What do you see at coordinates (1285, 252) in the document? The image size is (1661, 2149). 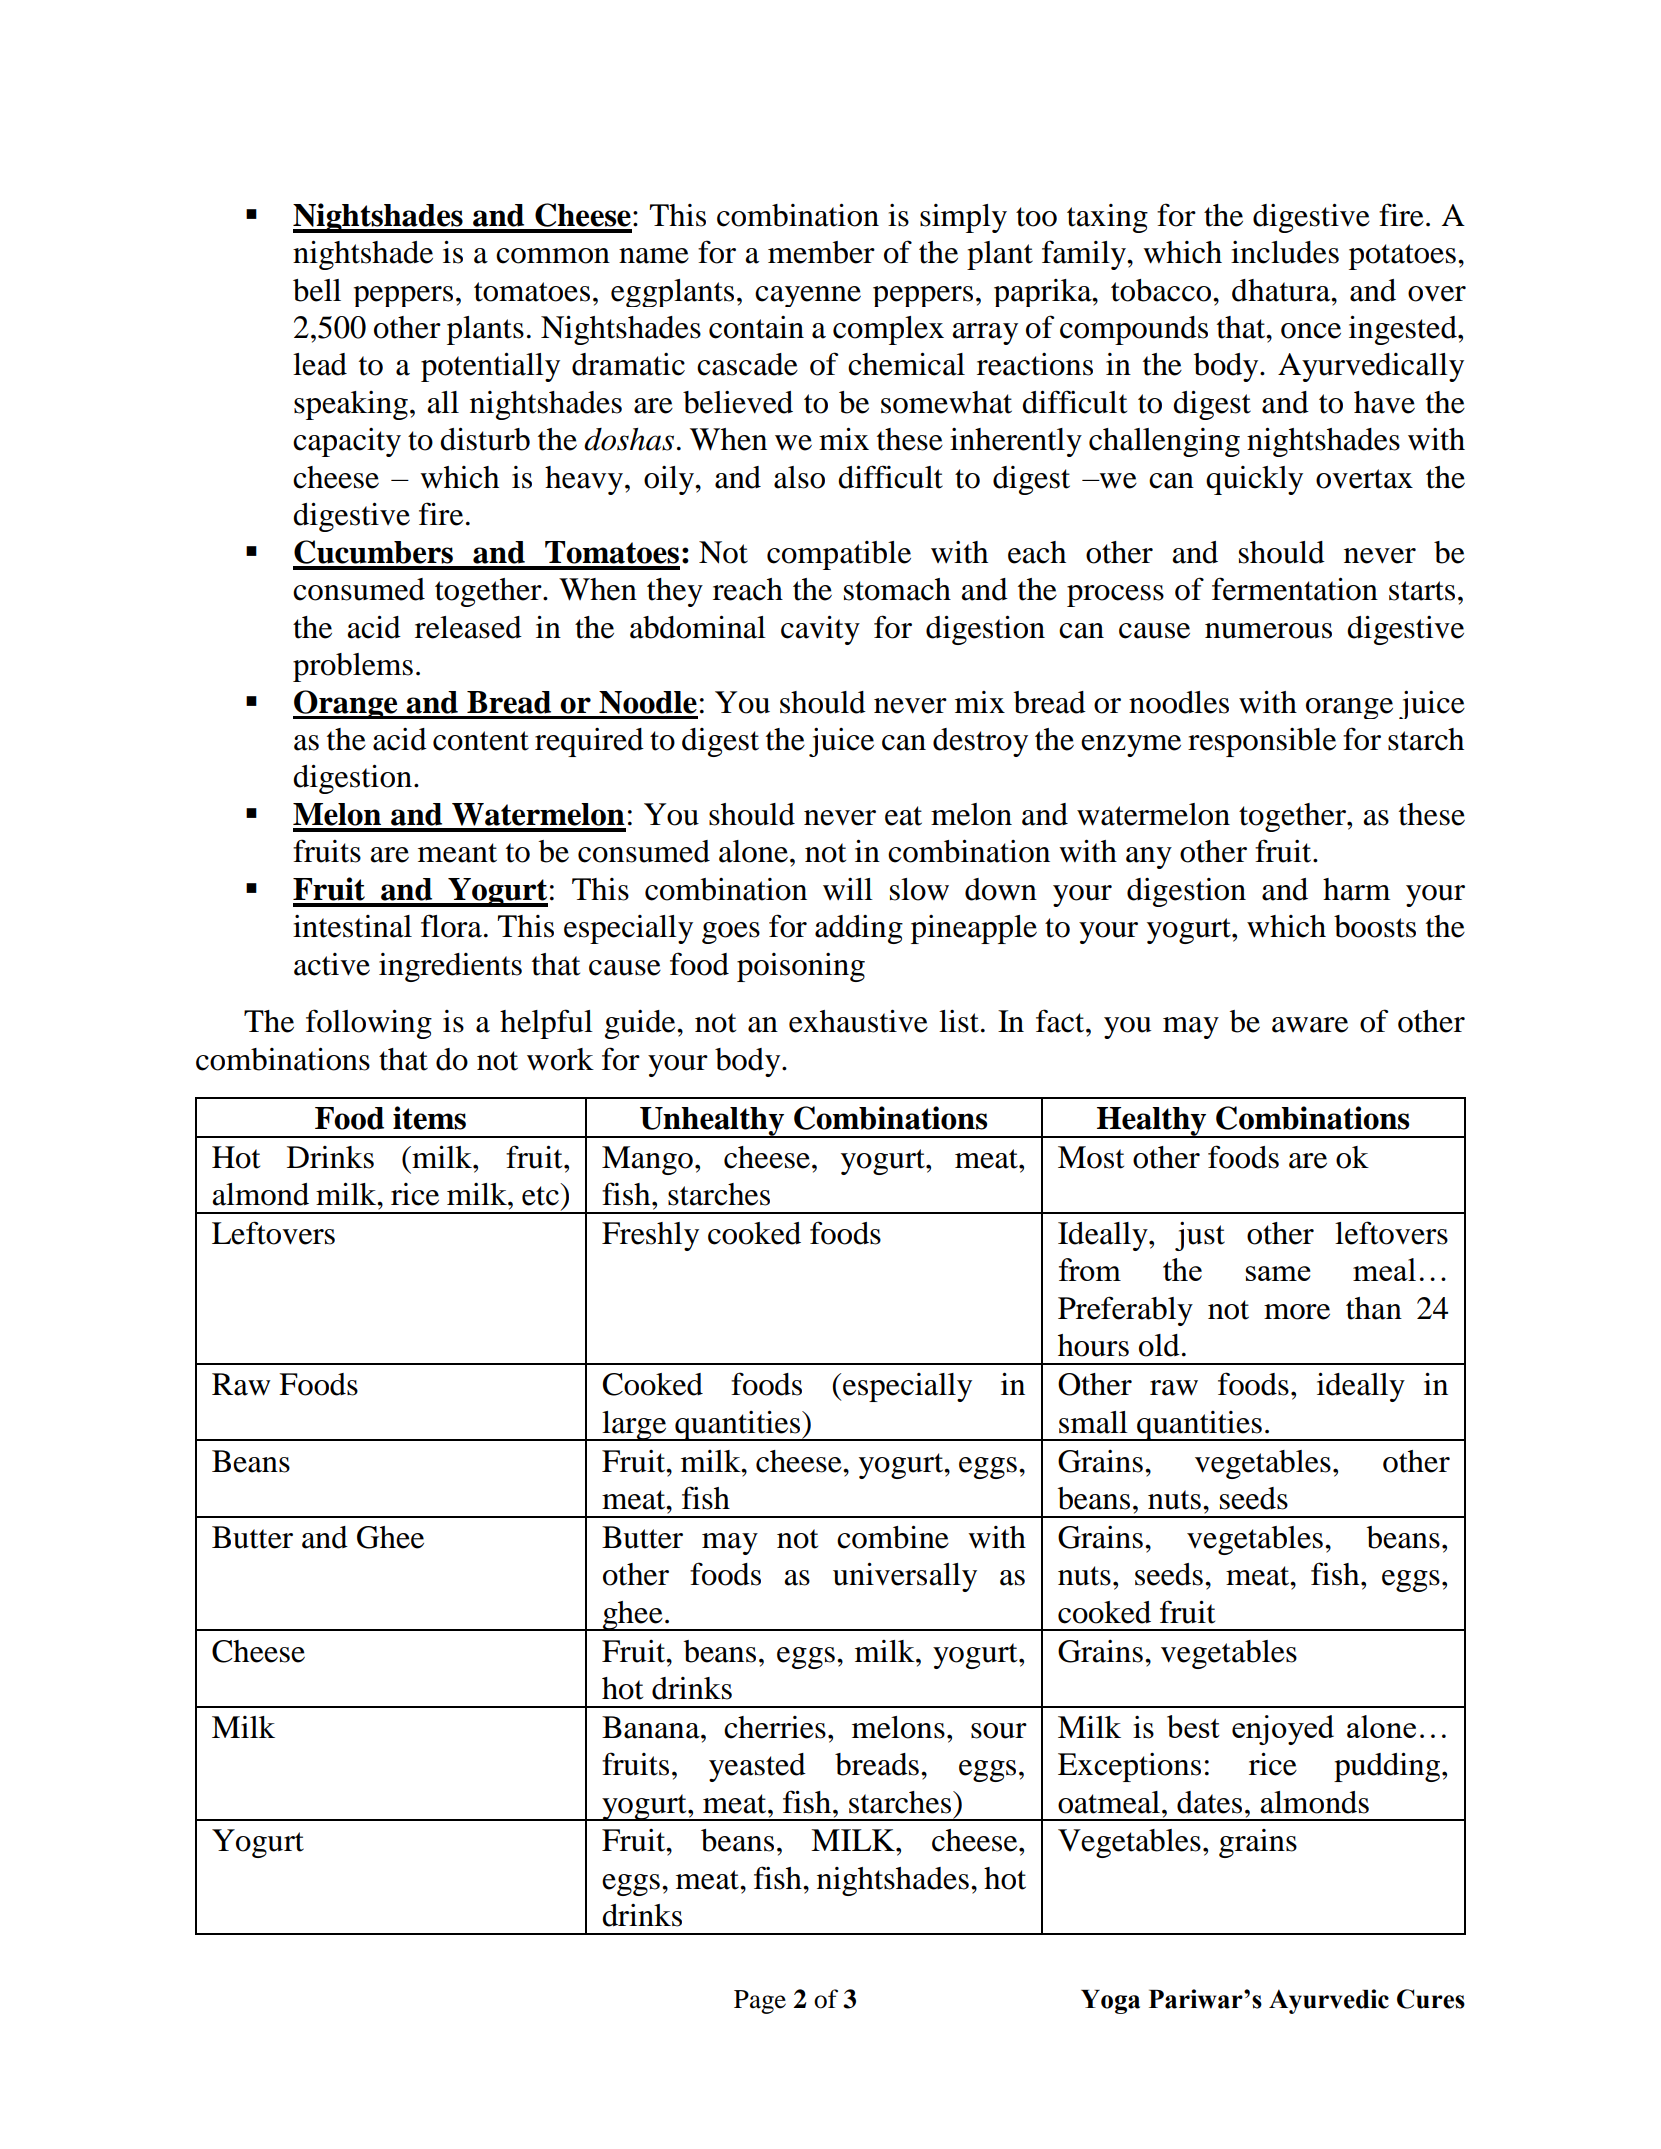 I see `includes` at bounding box center [1285, 252].
